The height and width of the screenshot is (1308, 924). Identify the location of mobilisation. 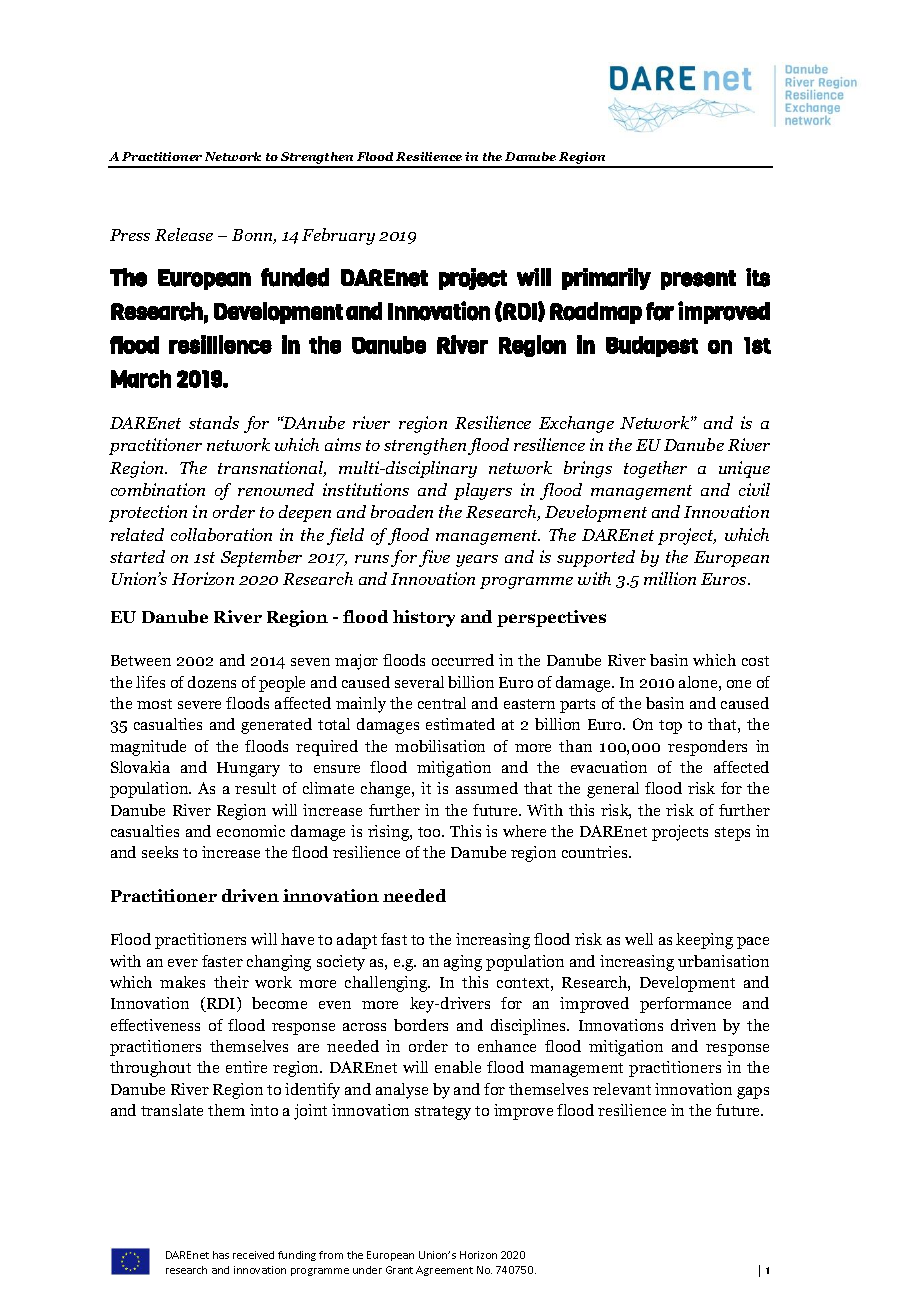
(440, 746).
